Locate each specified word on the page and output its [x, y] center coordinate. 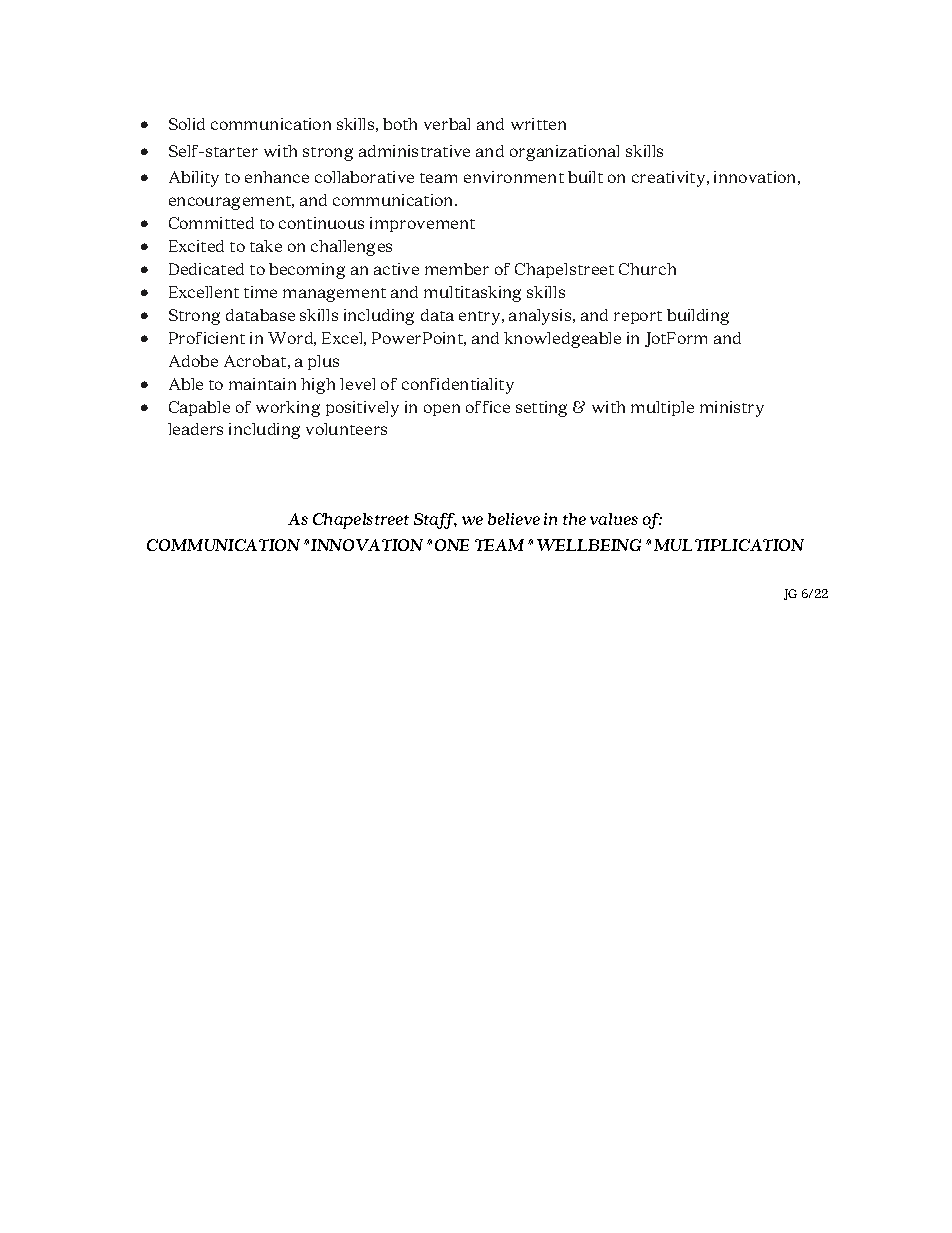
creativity [670, 179]
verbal [447, 124]
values [614, 519]
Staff [435, 521]
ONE [452, 545]
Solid [187, 124]
